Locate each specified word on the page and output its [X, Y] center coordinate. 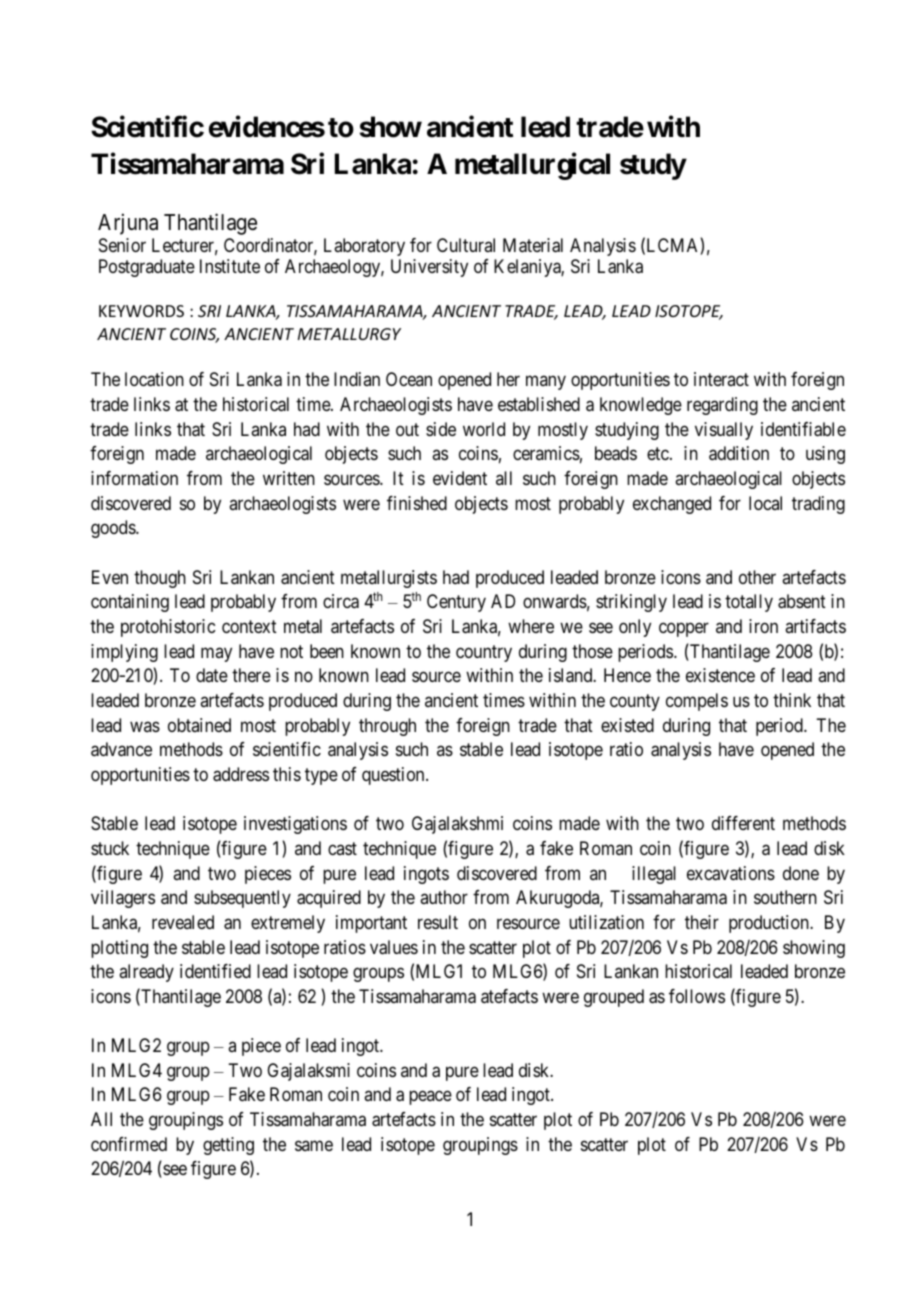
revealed [183, 922]
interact [721, 379]
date [212, 675]
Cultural [466, 245]
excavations [731, 873]
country [484, 653]
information [134, 478]
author [444, 897]
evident [460, 478]
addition [739, 453]
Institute [230, 266]
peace [430, 1098]
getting [228, 1146]
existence [720, 675]
